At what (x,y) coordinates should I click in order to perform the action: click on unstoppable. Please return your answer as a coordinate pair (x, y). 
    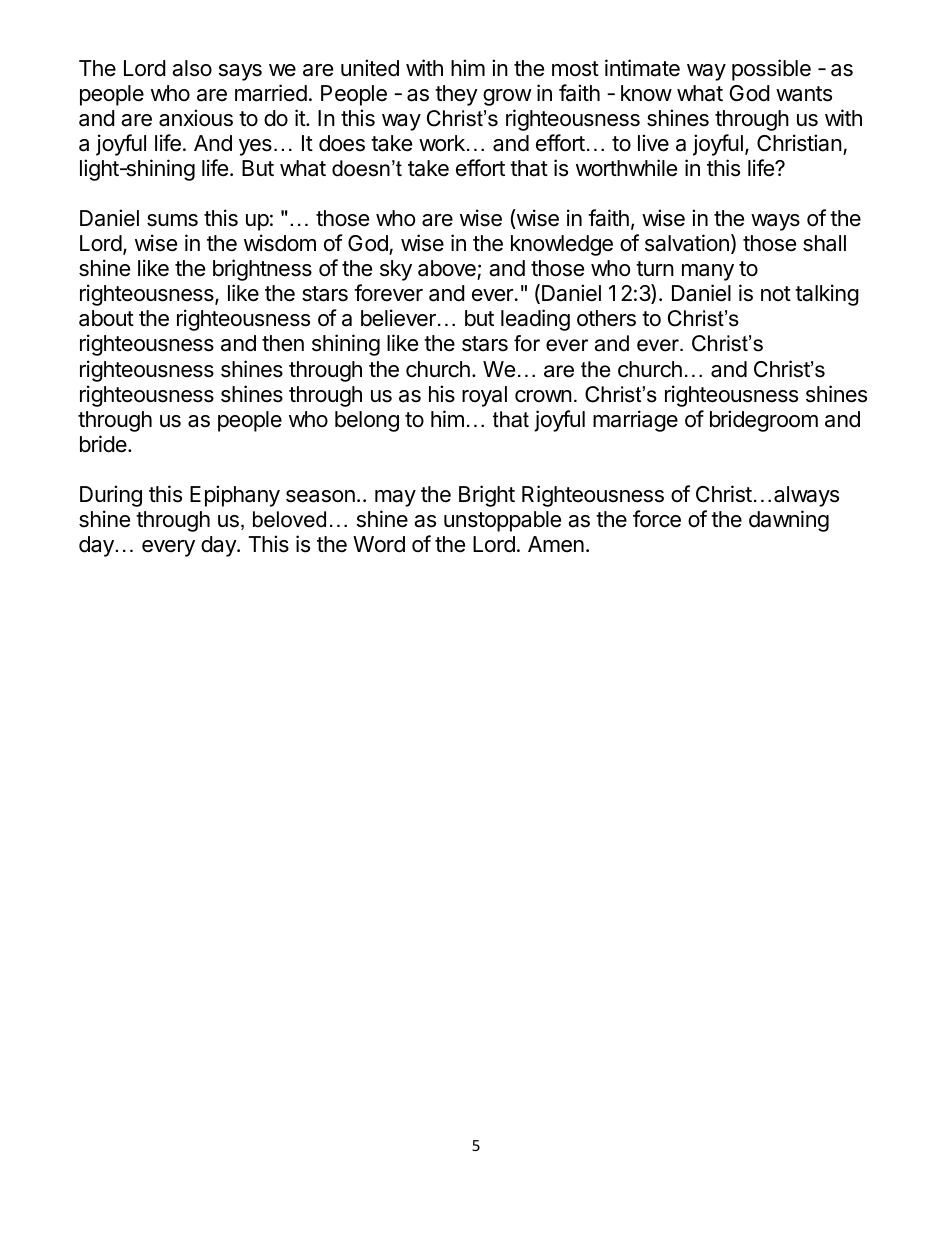
    Looking at the image, I should click on (502, 521).
